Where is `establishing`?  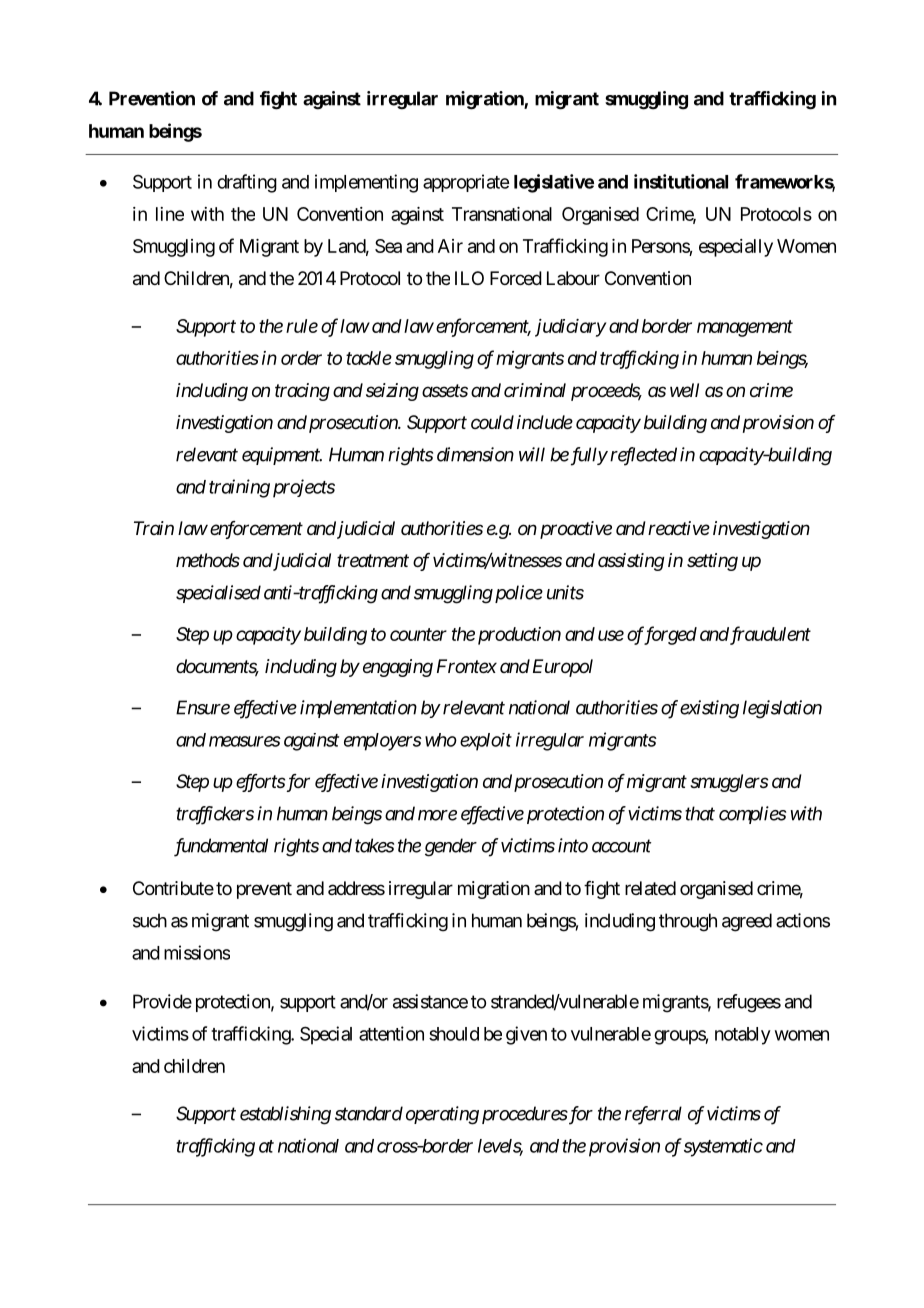
establishing is located at coordinates (285, 1115).
